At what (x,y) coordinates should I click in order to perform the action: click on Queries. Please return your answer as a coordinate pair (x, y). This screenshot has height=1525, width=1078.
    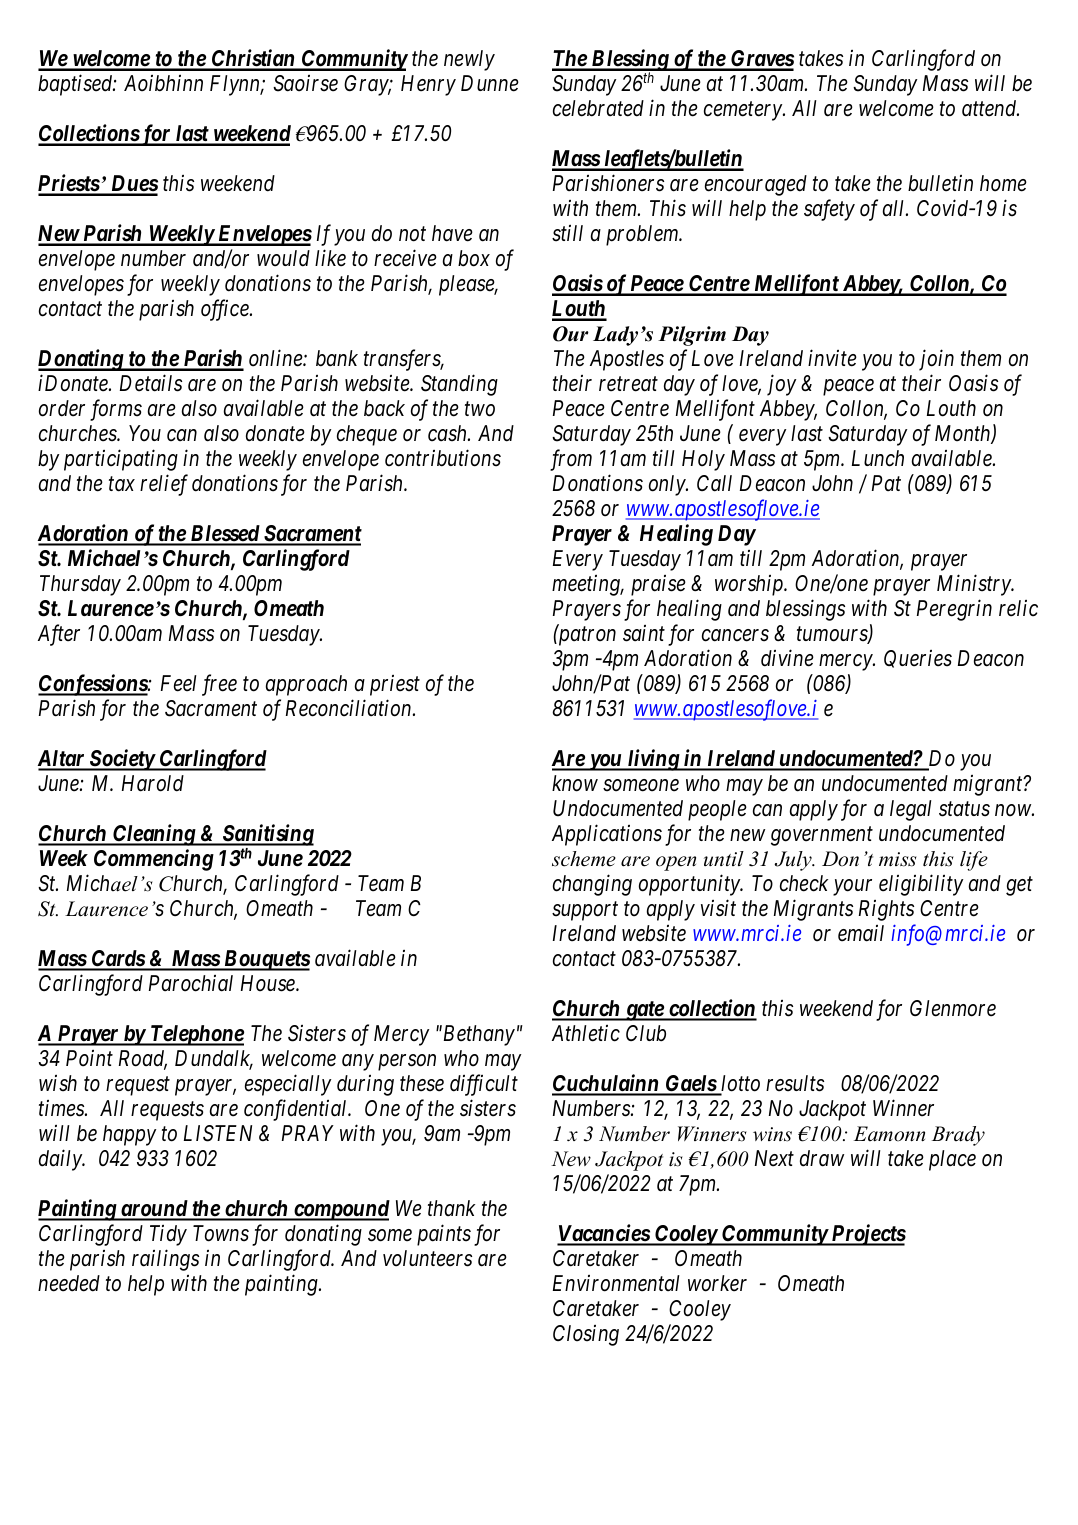
    Looking at the image, I should click on (918, 659).
